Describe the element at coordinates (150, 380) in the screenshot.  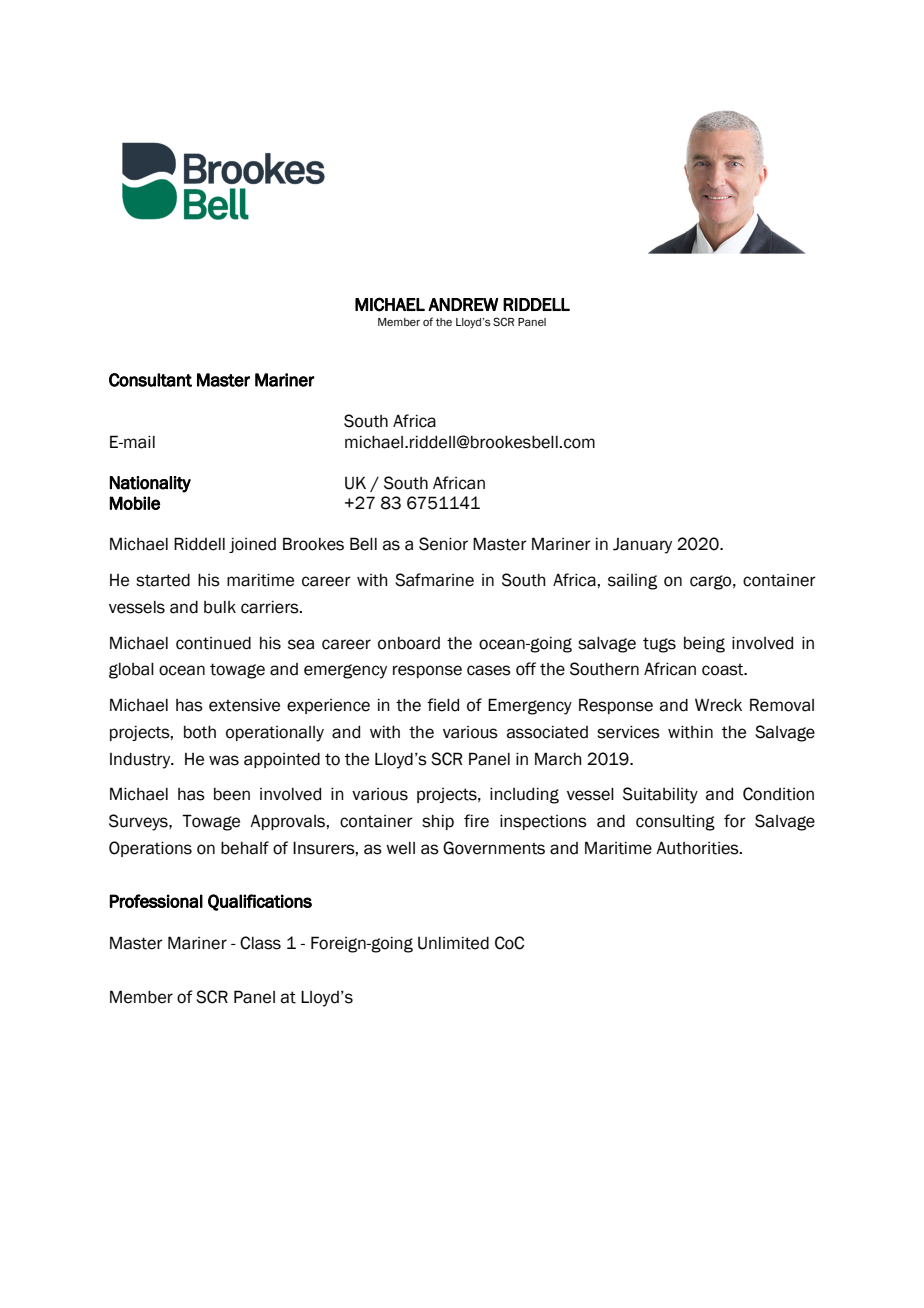
I see `Consultant` at that location.
